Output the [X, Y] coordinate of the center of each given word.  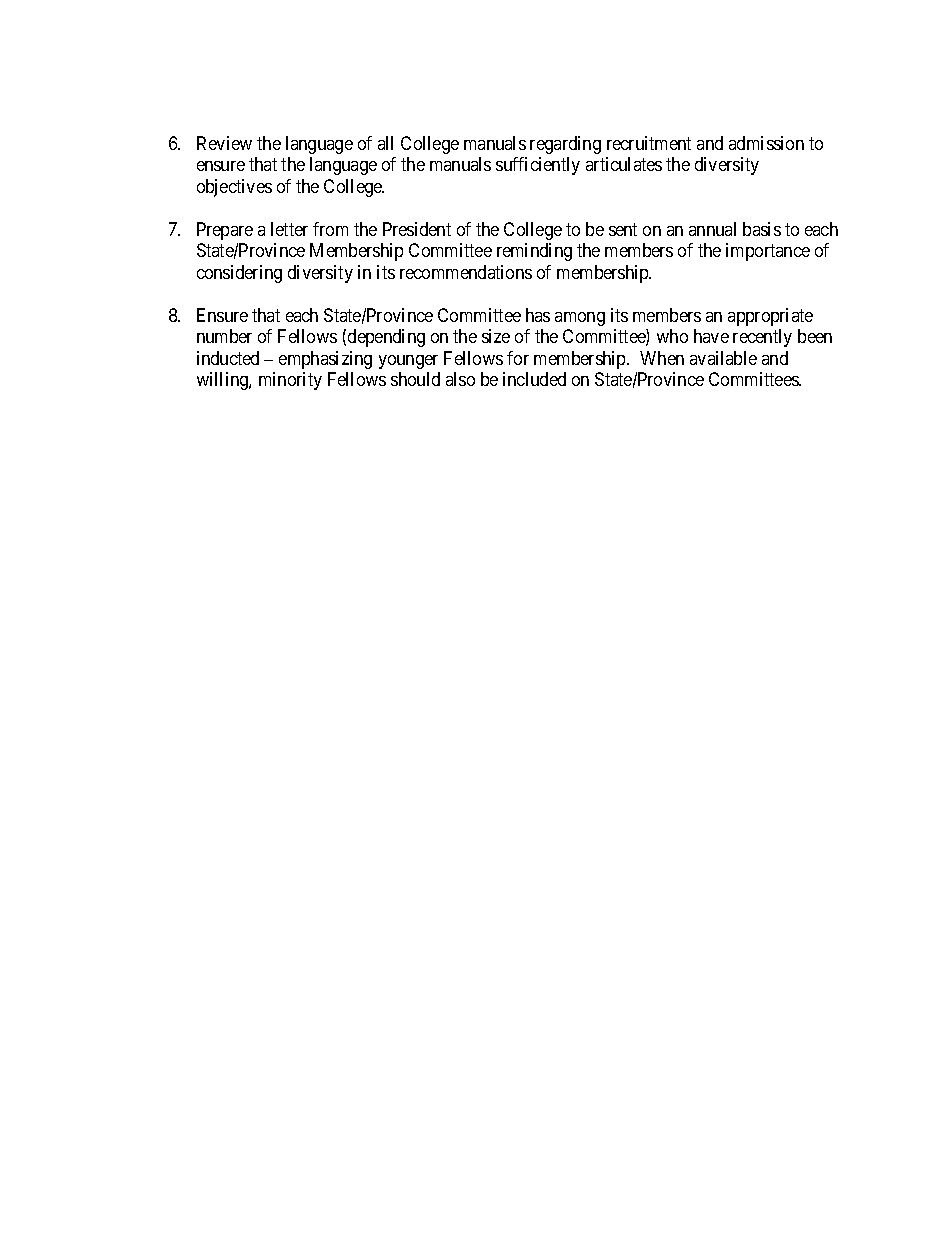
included [534, 379]
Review [224, 143]
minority [290, 381]
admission [766, 143]
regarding [565, 145]
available [723, 358]
